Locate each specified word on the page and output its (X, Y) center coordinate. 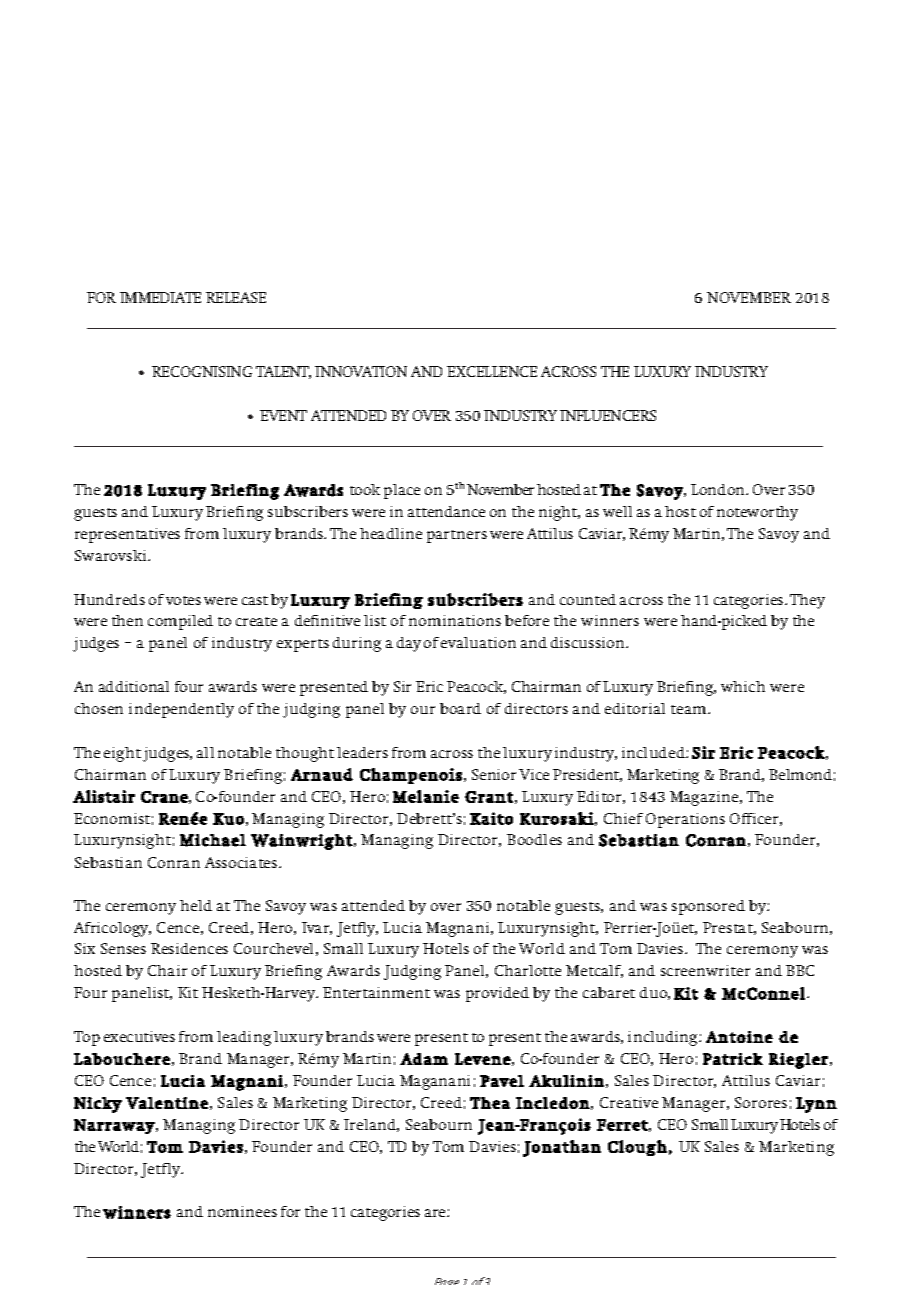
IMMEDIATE (160, 297)
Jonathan (562, 1148)
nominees (242, 1211)
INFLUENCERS (608, 415)
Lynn (816, 1105)
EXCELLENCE (492, 371)
